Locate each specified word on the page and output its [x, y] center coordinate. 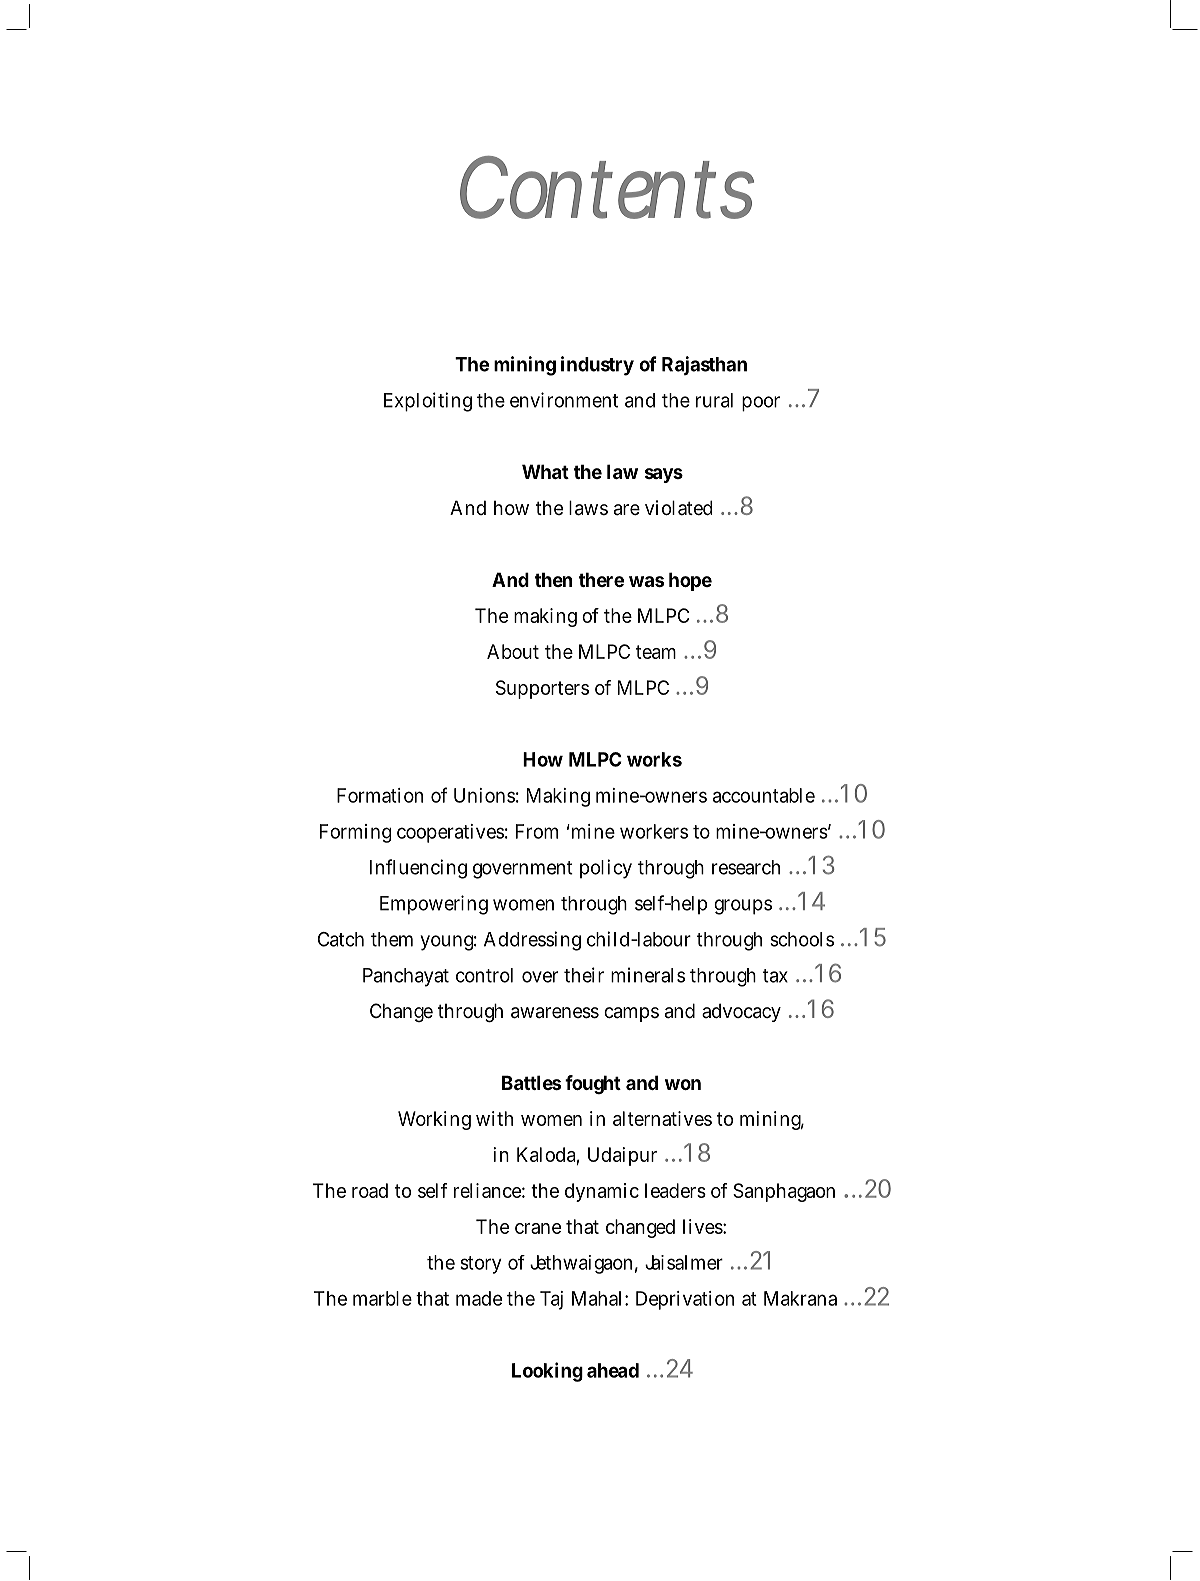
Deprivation [685, 1300]
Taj [551, 1300]
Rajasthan [704, 365]
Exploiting [428, 402]
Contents [607, 187]
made [479, 1298]
